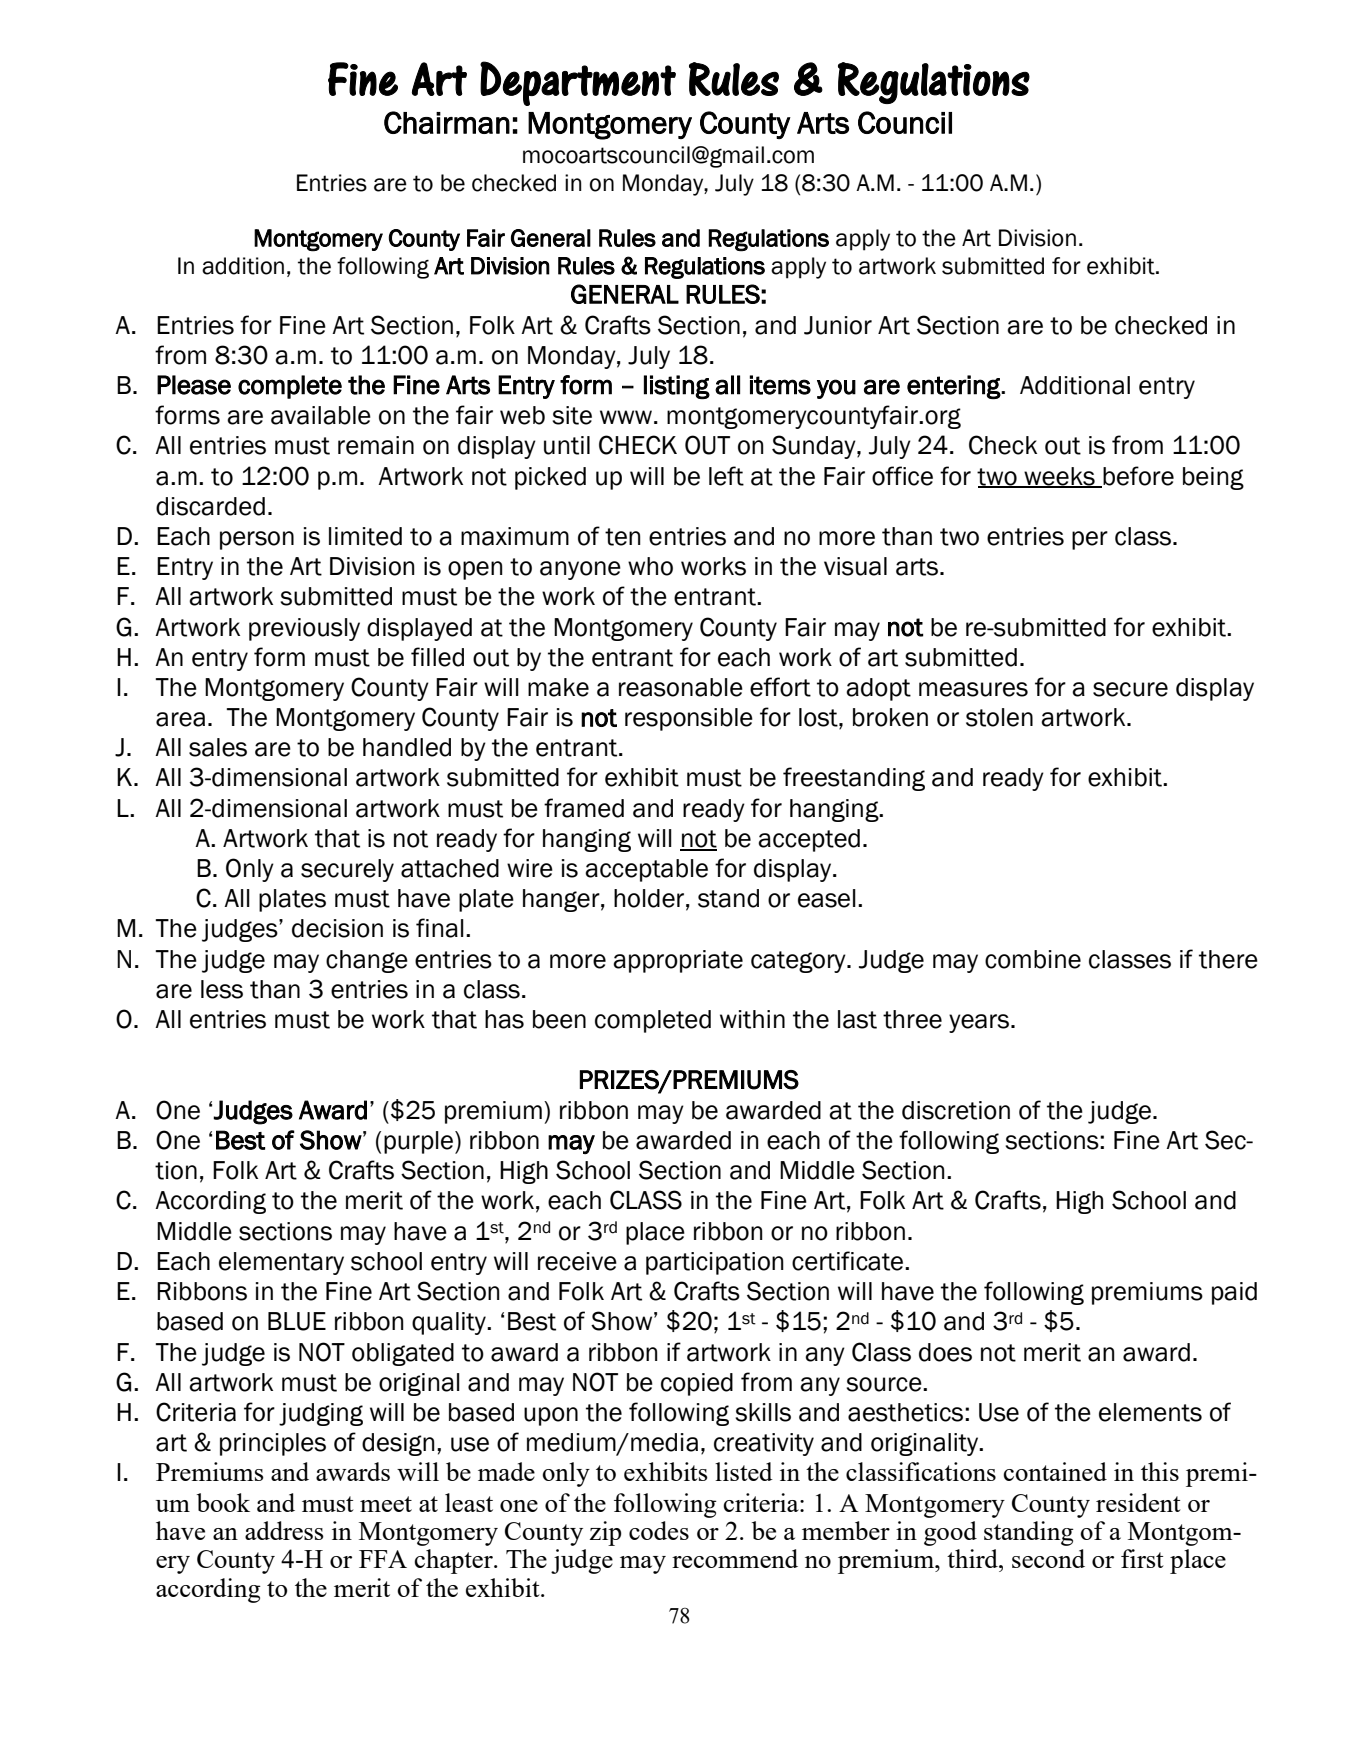  What do you see at coordinates (321, 415) in the screenshot?
I see `available` at bounding box center [321, 415].
